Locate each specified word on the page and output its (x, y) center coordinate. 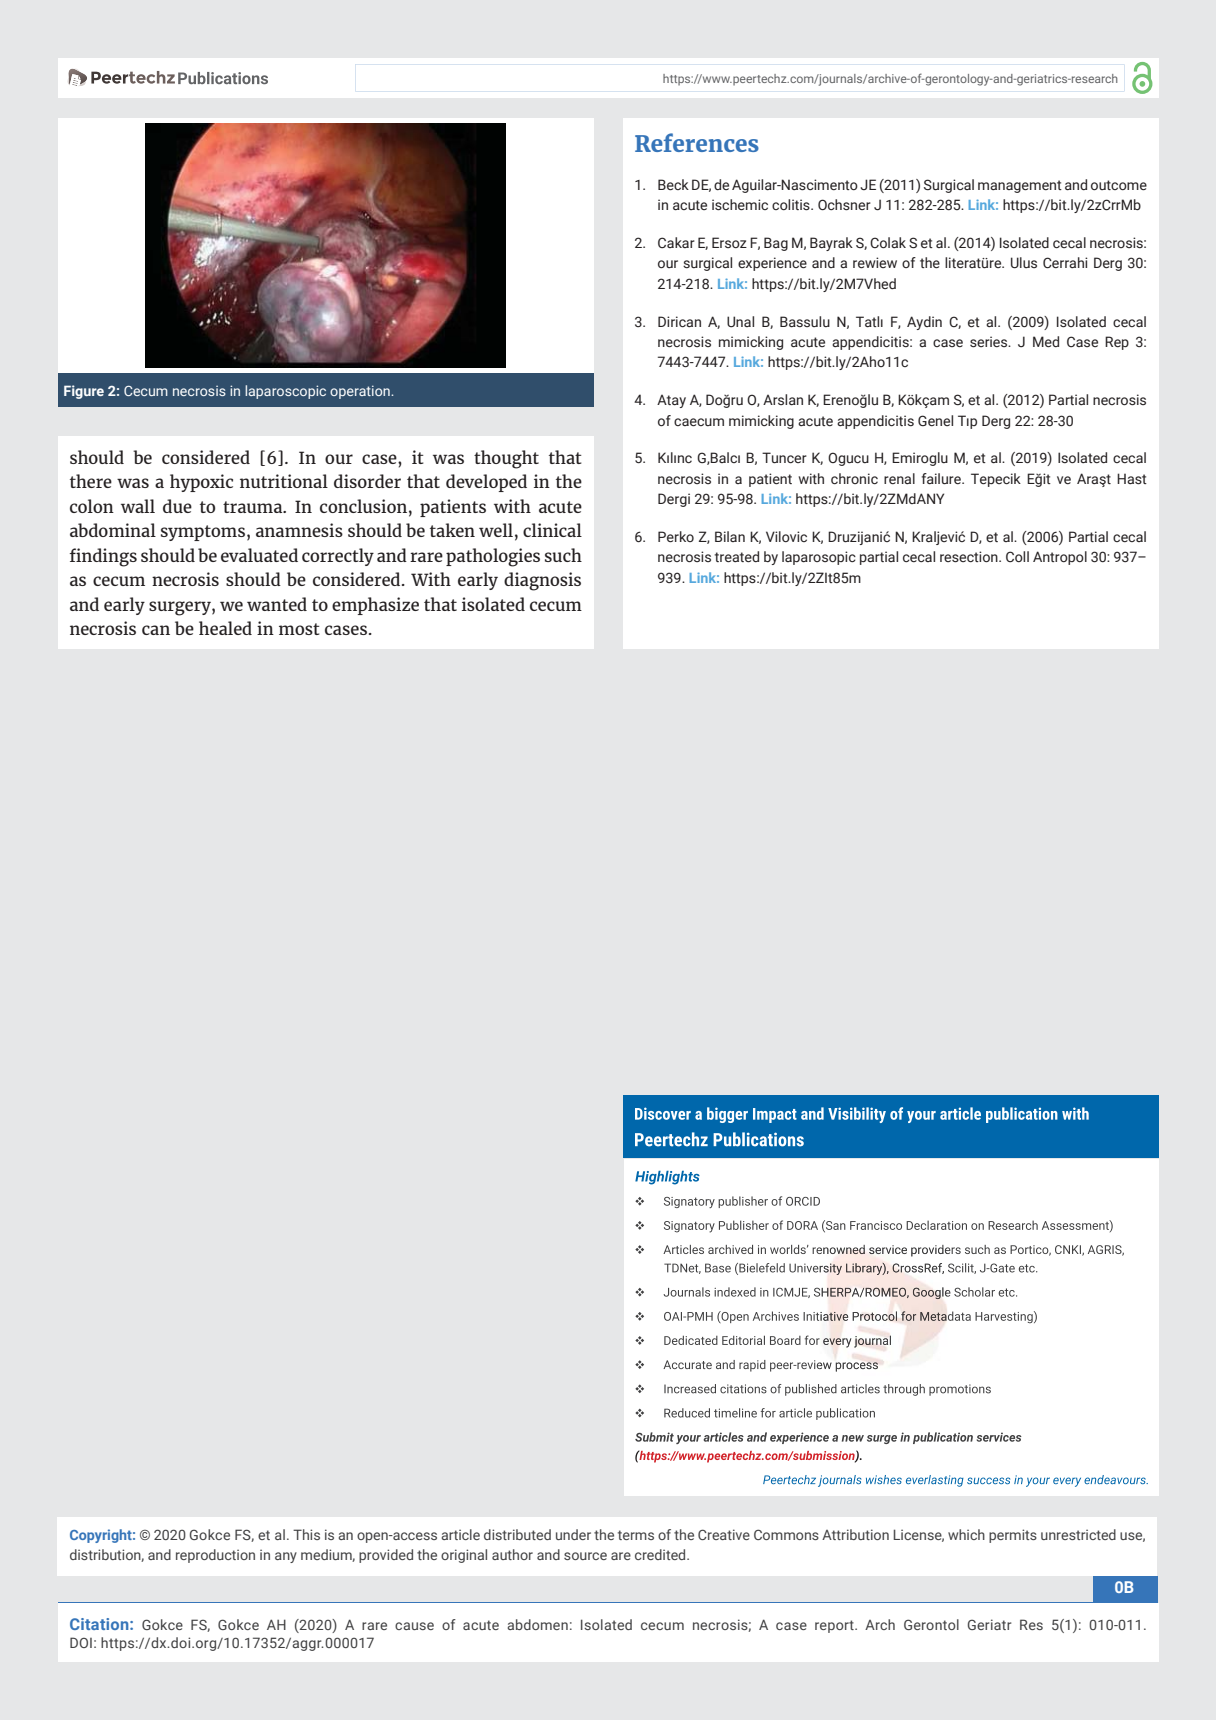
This (306, 1534)
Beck (673, 184)
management (1020, 186)
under (573, 1534)
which (966, 1534)
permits (1013, 1536)
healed (225, 628)
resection (970, 557)
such (563, 555)
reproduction (215, 1556)
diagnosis (542, 581)
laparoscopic (285, 392)
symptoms (203, 533)
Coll (1017, 556)
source (585, 1556)
